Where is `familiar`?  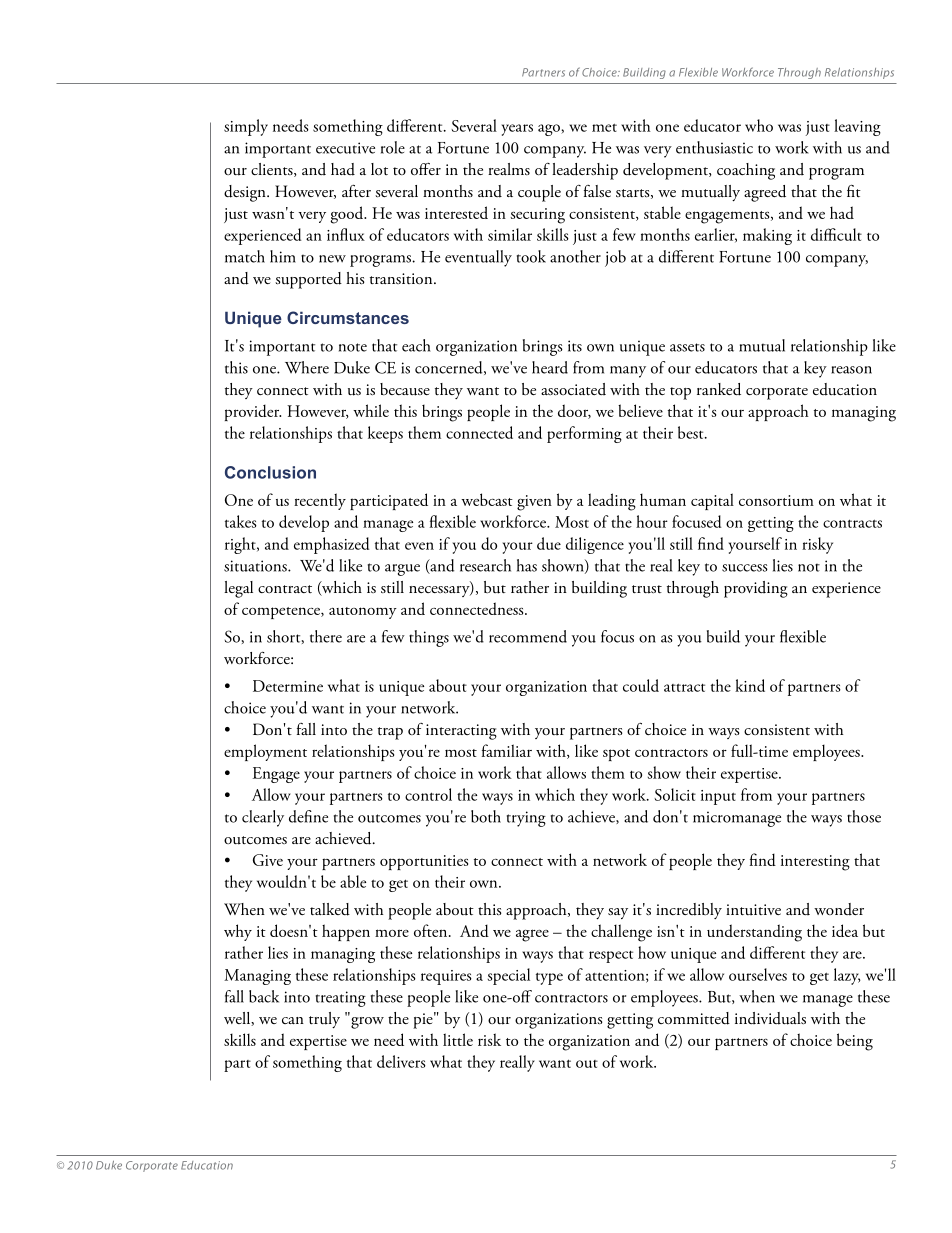 familiar is located at coordinates (507, 750).
